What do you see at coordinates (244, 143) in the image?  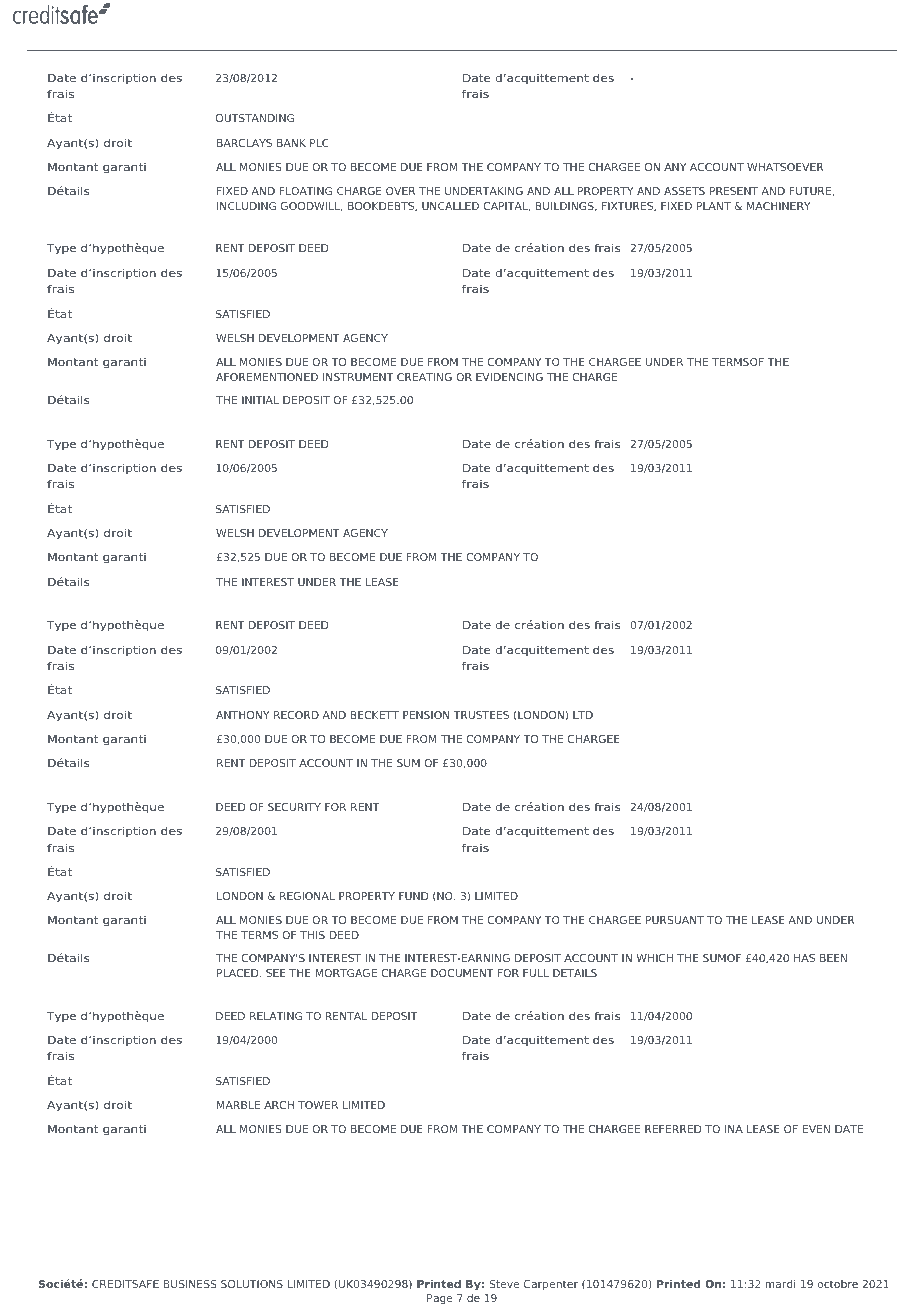 I see `BARCLAYS` at bounding box center [244, 143].
